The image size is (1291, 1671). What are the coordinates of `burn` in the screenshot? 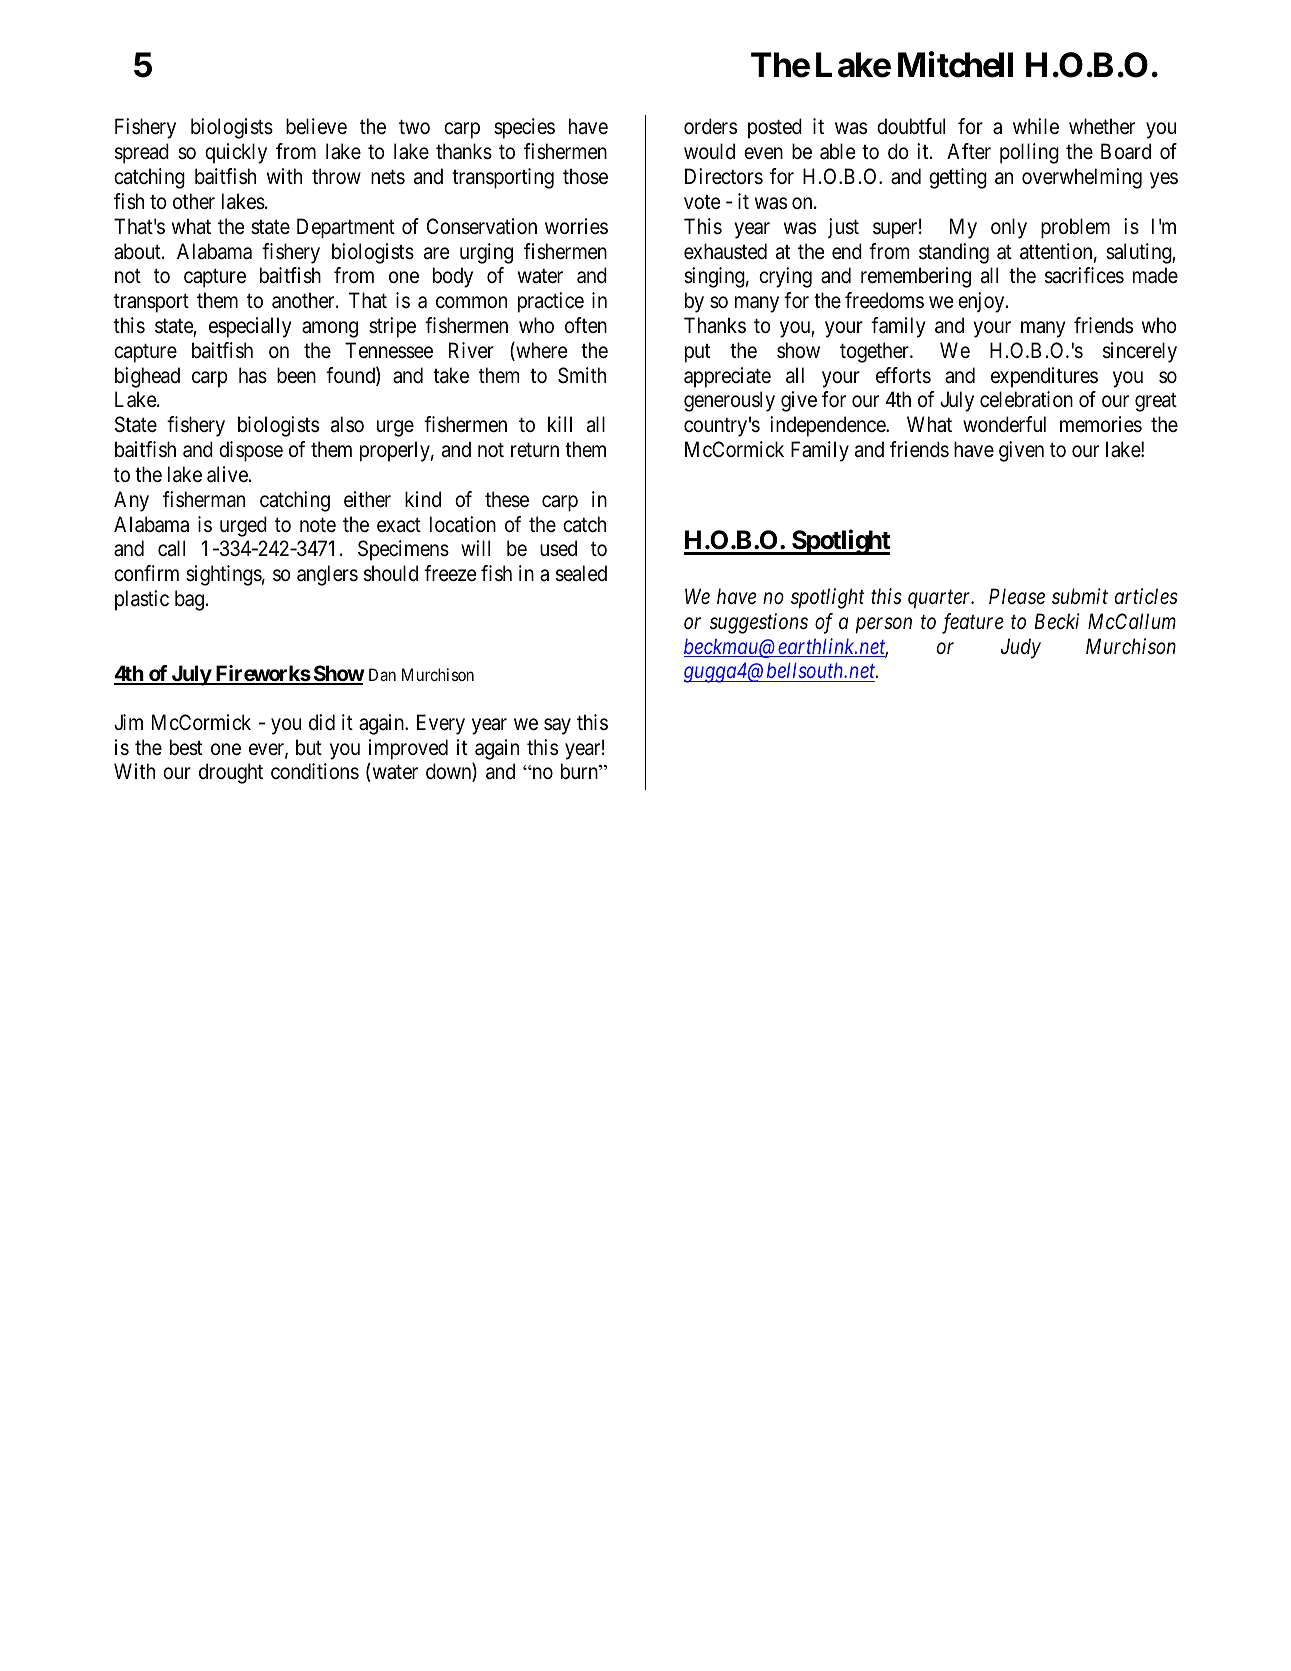 It's located at (580, 771).
